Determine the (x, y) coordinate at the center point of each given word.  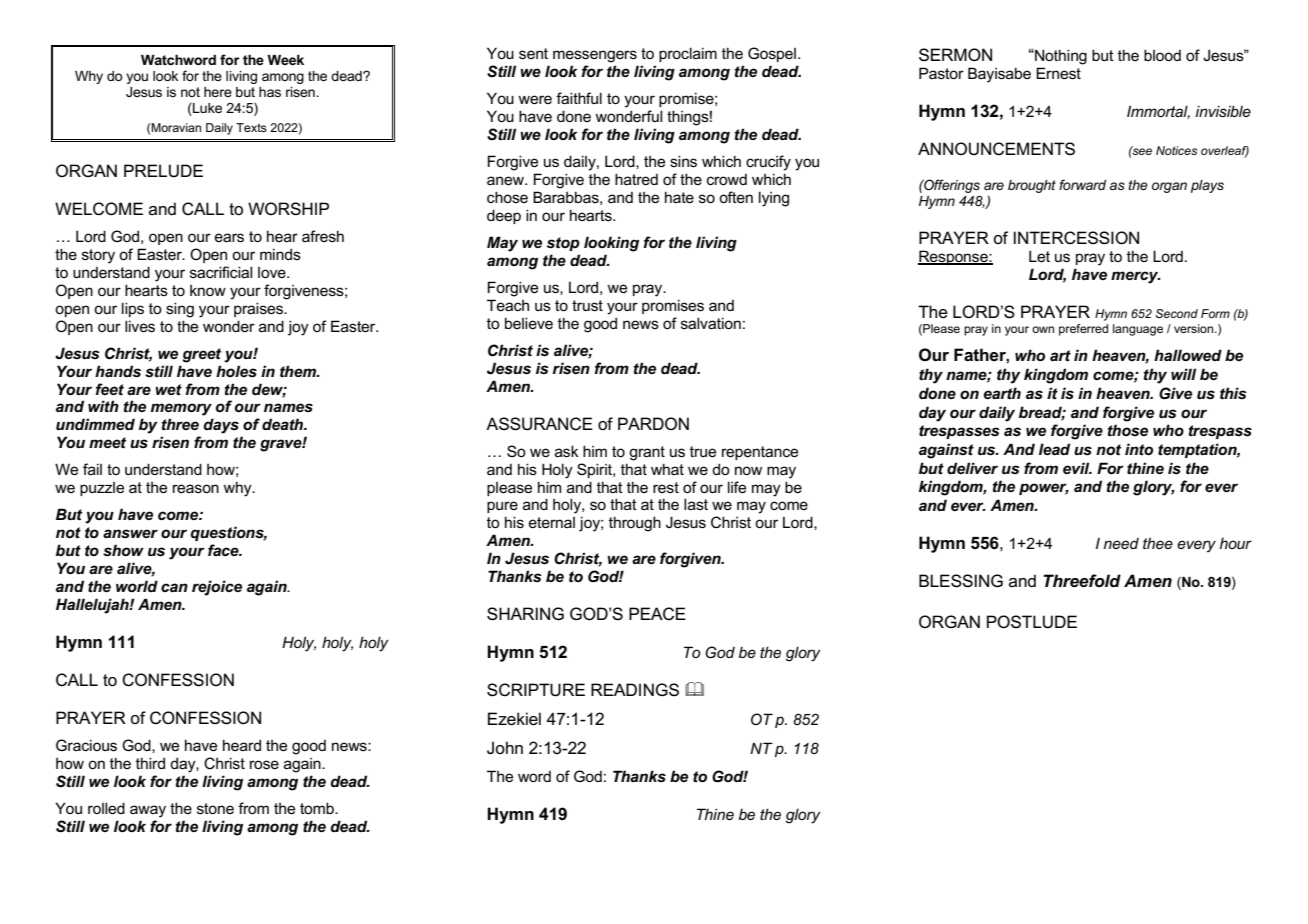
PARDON (653, 423)
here (218, 92)
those (1128, 430)
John (505, 748)
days (221, 426)
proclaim (688, 54)
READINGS (635, 690)
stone (215, 808)
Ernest (1058, 73)
